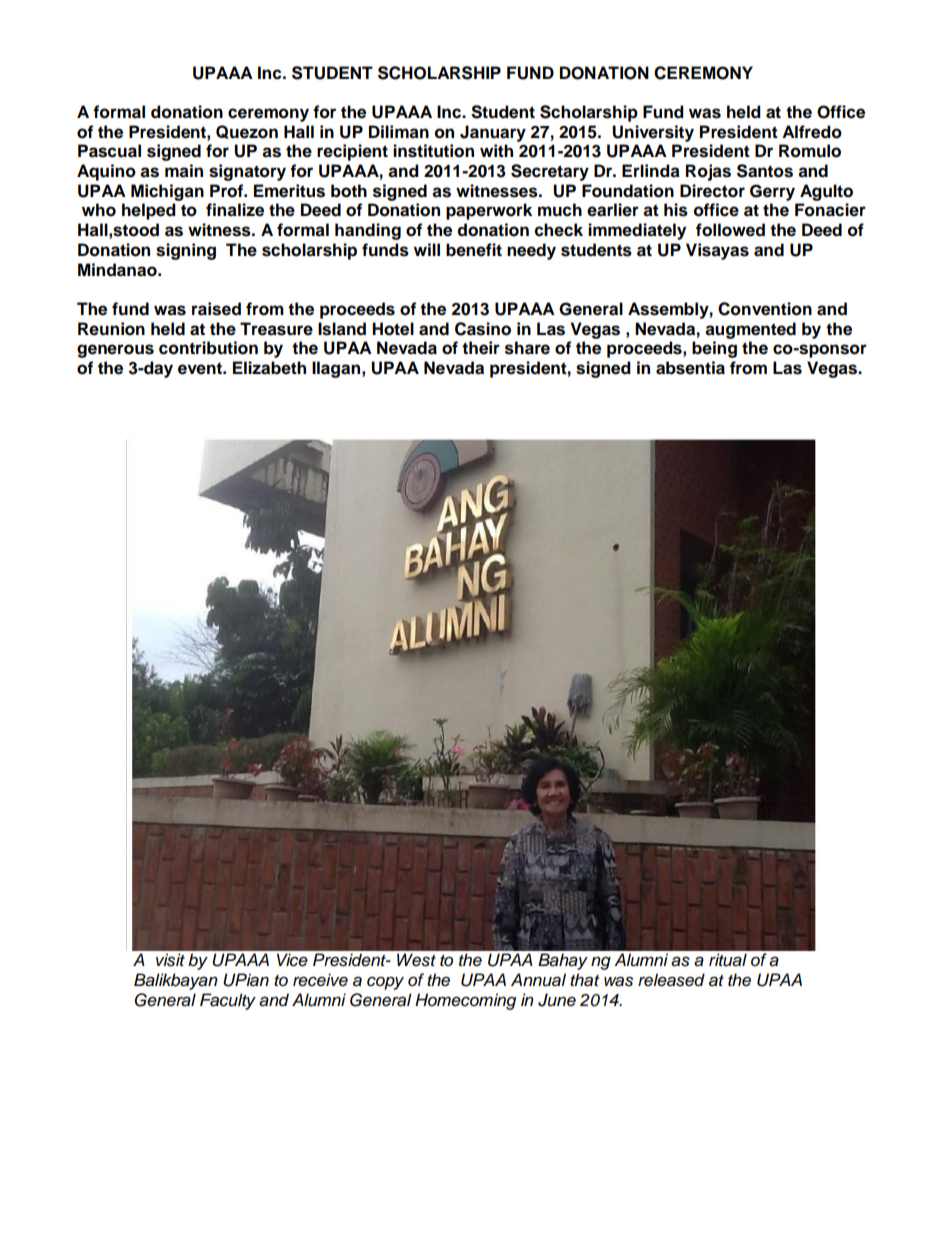 This screenshot has width=952, height=1233. Describe the element at coordinates (170, 960) in the screenshot. I see `visit` at that location.
